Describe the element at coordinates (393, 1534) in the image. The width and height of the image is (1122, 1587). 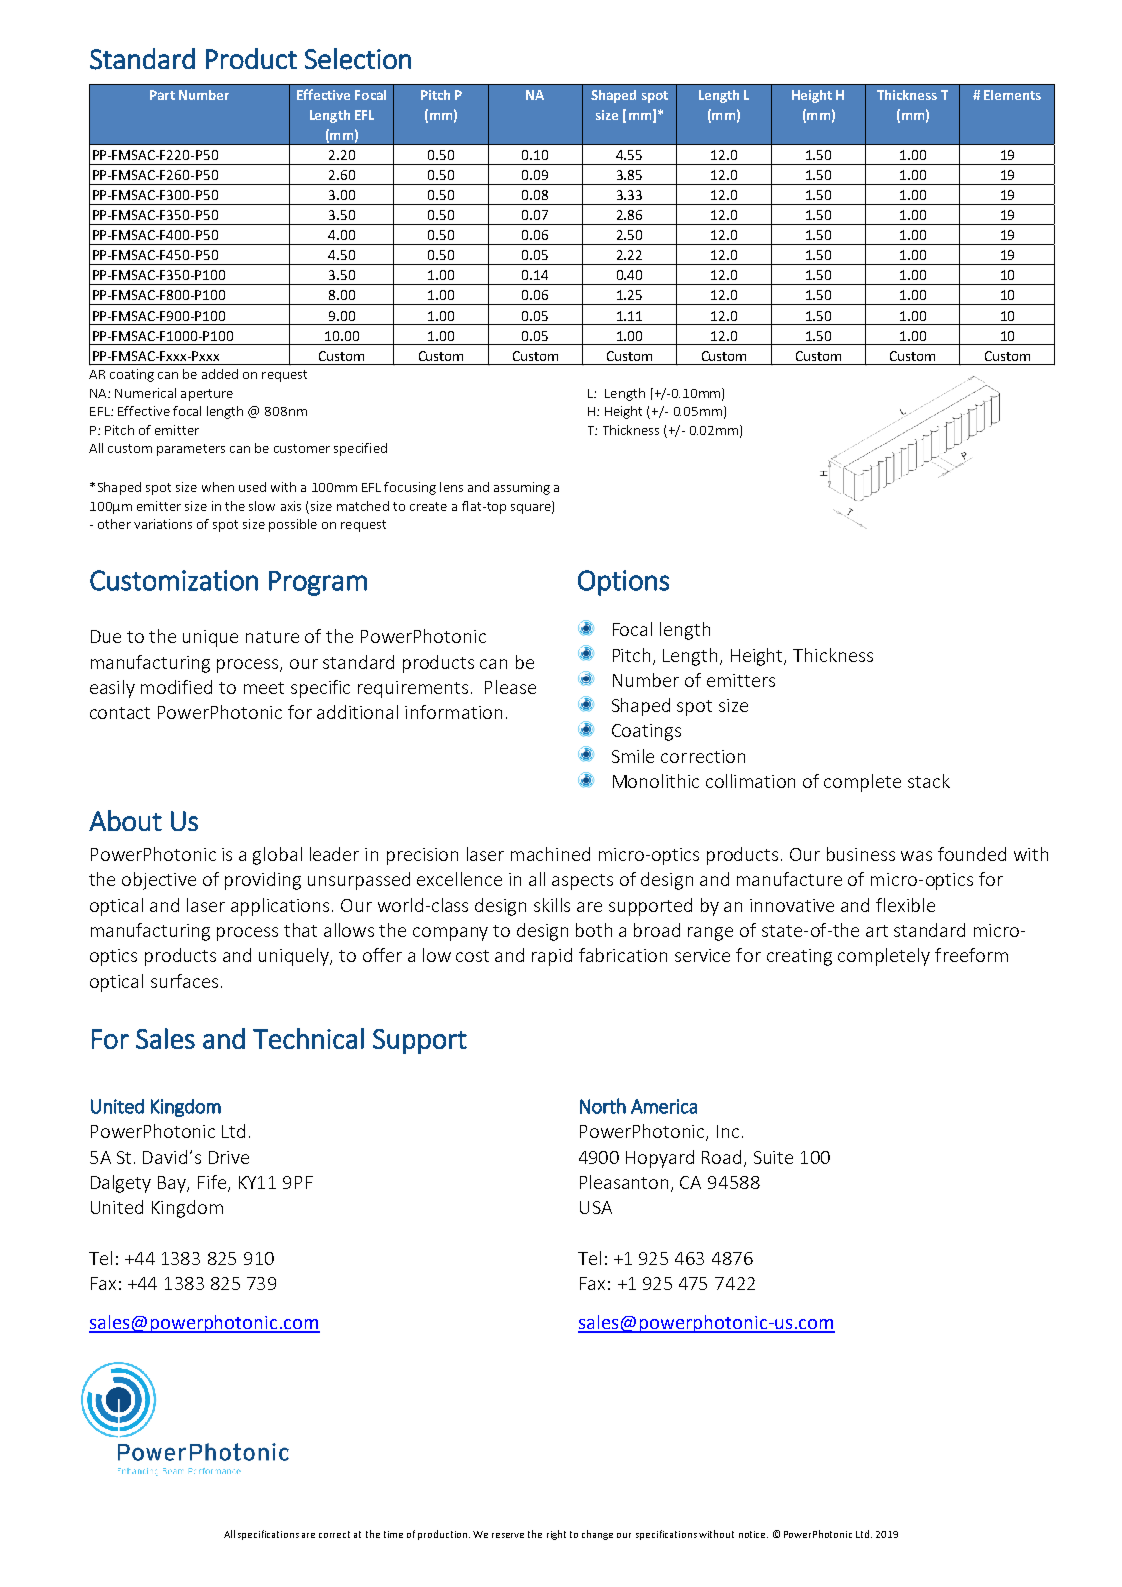
I see `time` at that location.
